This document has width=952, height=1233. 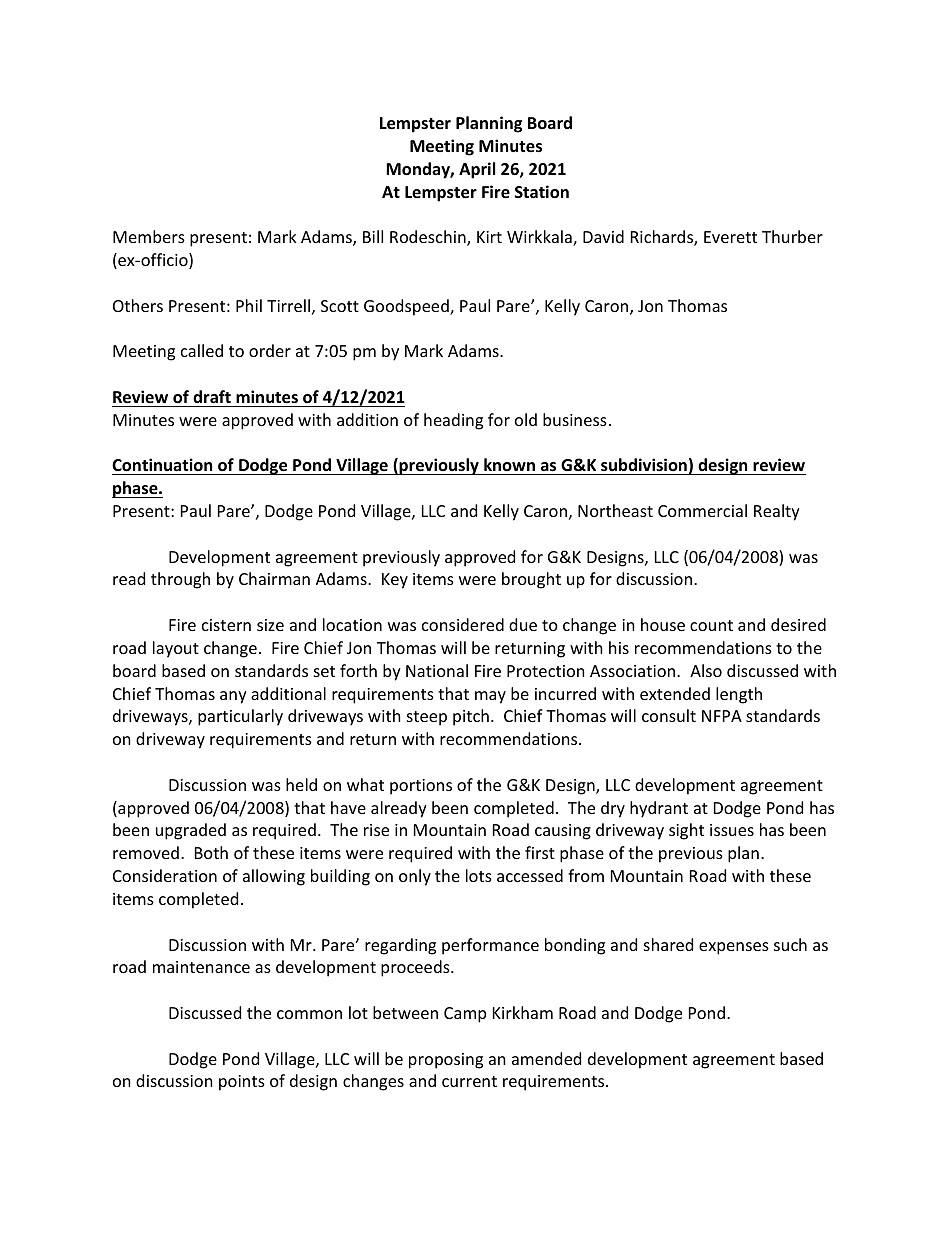 What do you see at coordinates (730, 237) in the document?
I see `Everett` at bounding box center [730, 237].
